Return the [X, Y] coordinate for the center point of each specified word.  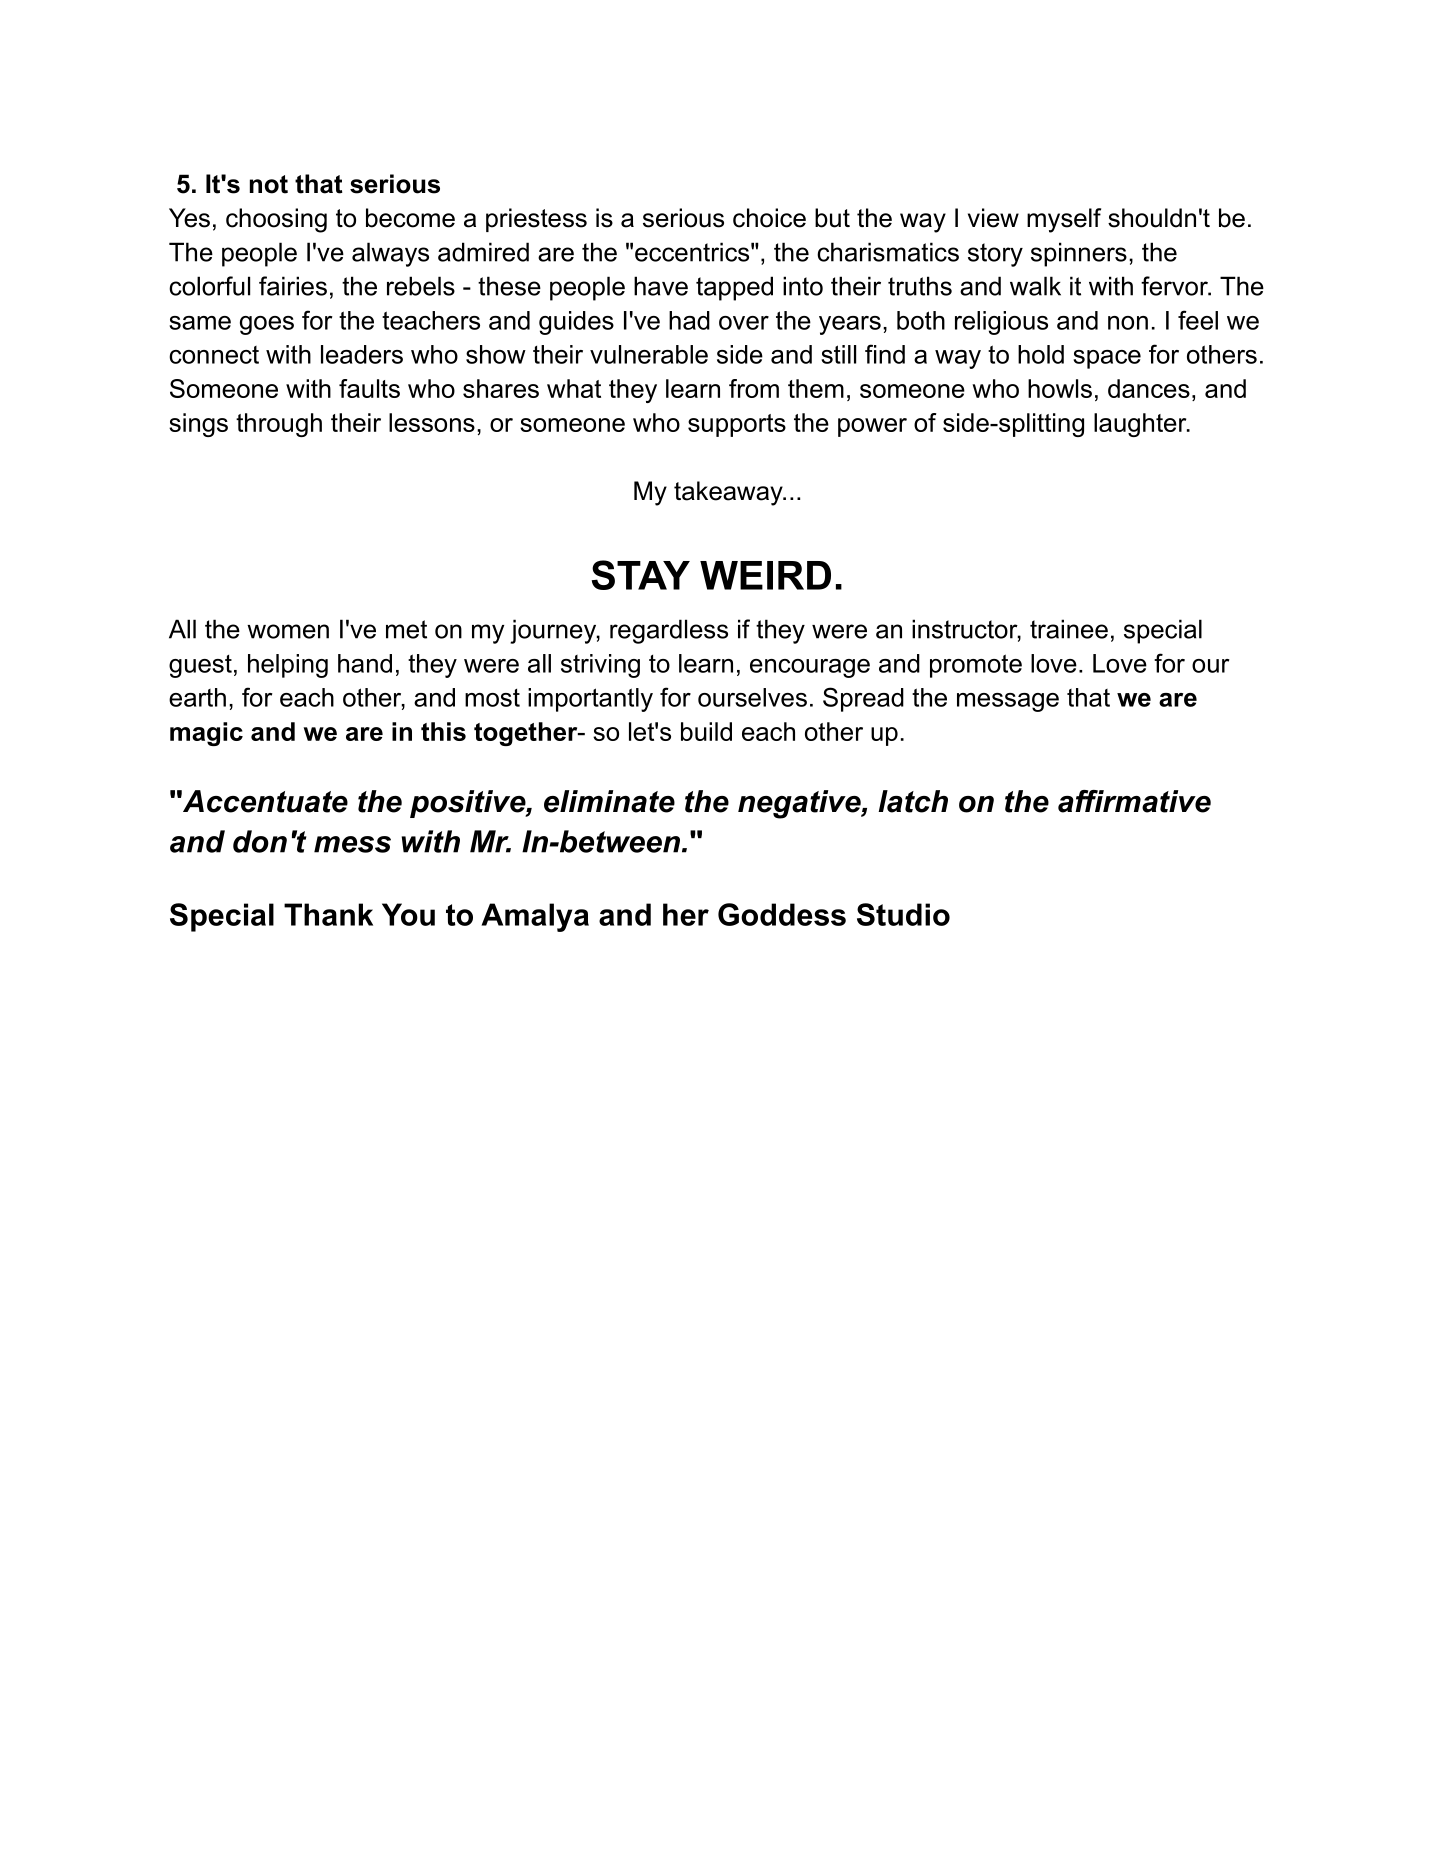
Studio [903, 914]
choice [769, 218]
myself [1064, 220]
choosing [276, 220]
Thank [328, 914]
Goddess [782, 914]
